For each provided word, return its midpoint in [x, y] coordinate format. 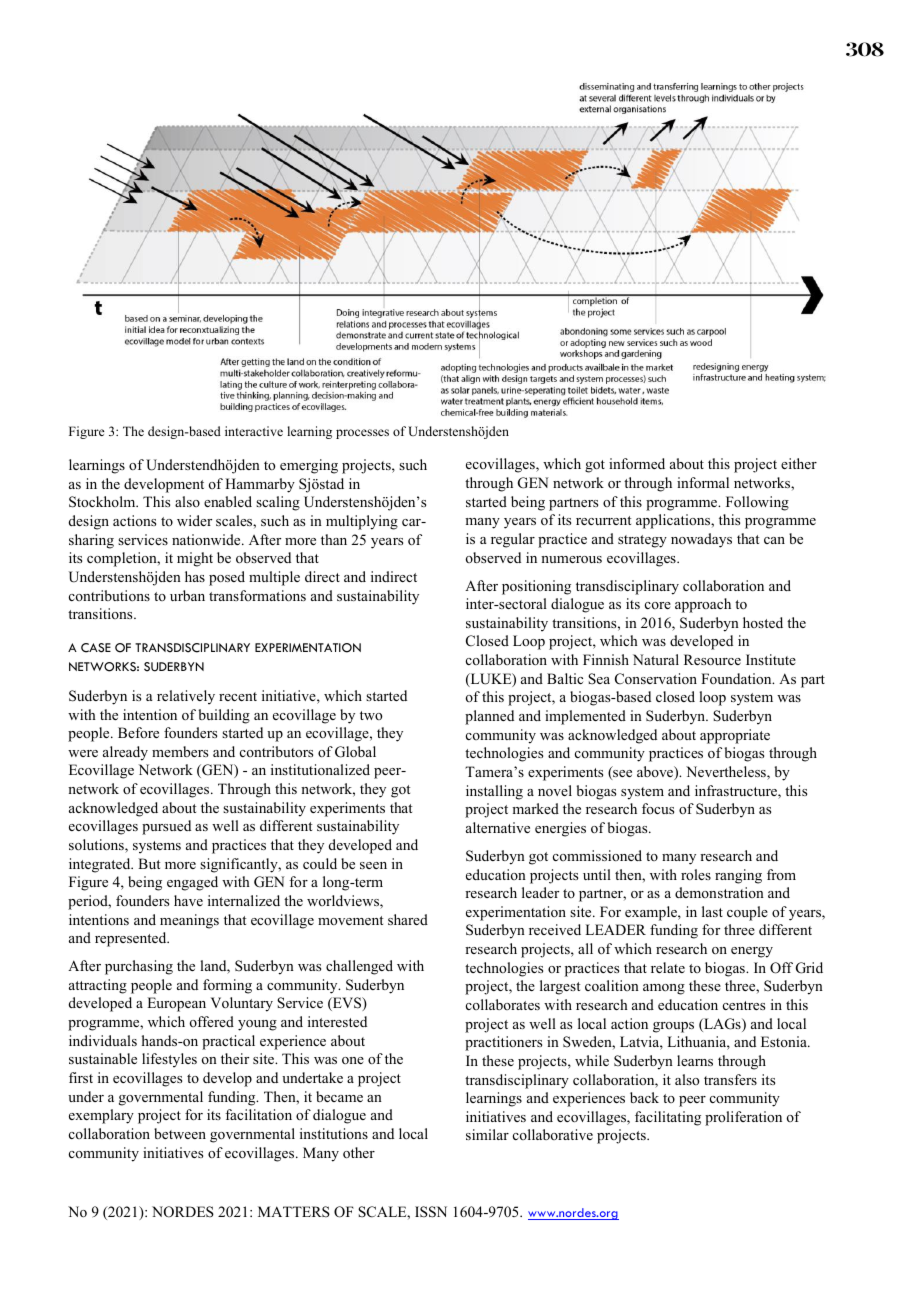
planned [489, 717]
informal [703, 482]
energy [752, 952]
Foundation [737, 678]
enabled [228, 501]
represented [132, 939]
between [180, 1133]
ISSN [431, 1212]
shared [408, 919]
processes [362, 434]
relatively [186, 697]
